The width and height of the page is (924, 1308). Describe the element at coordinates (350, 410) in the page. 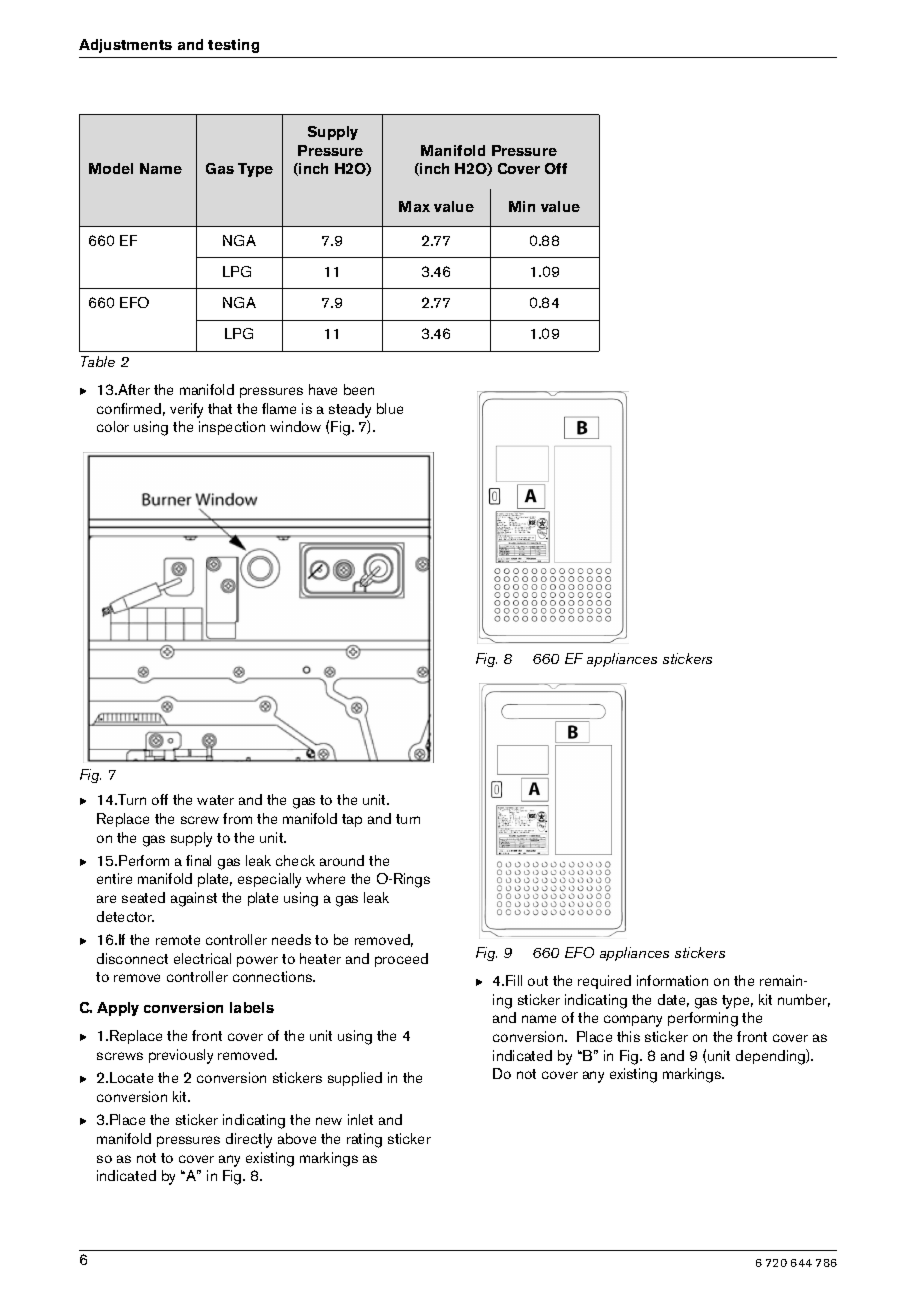

I see `steady` at that location.
